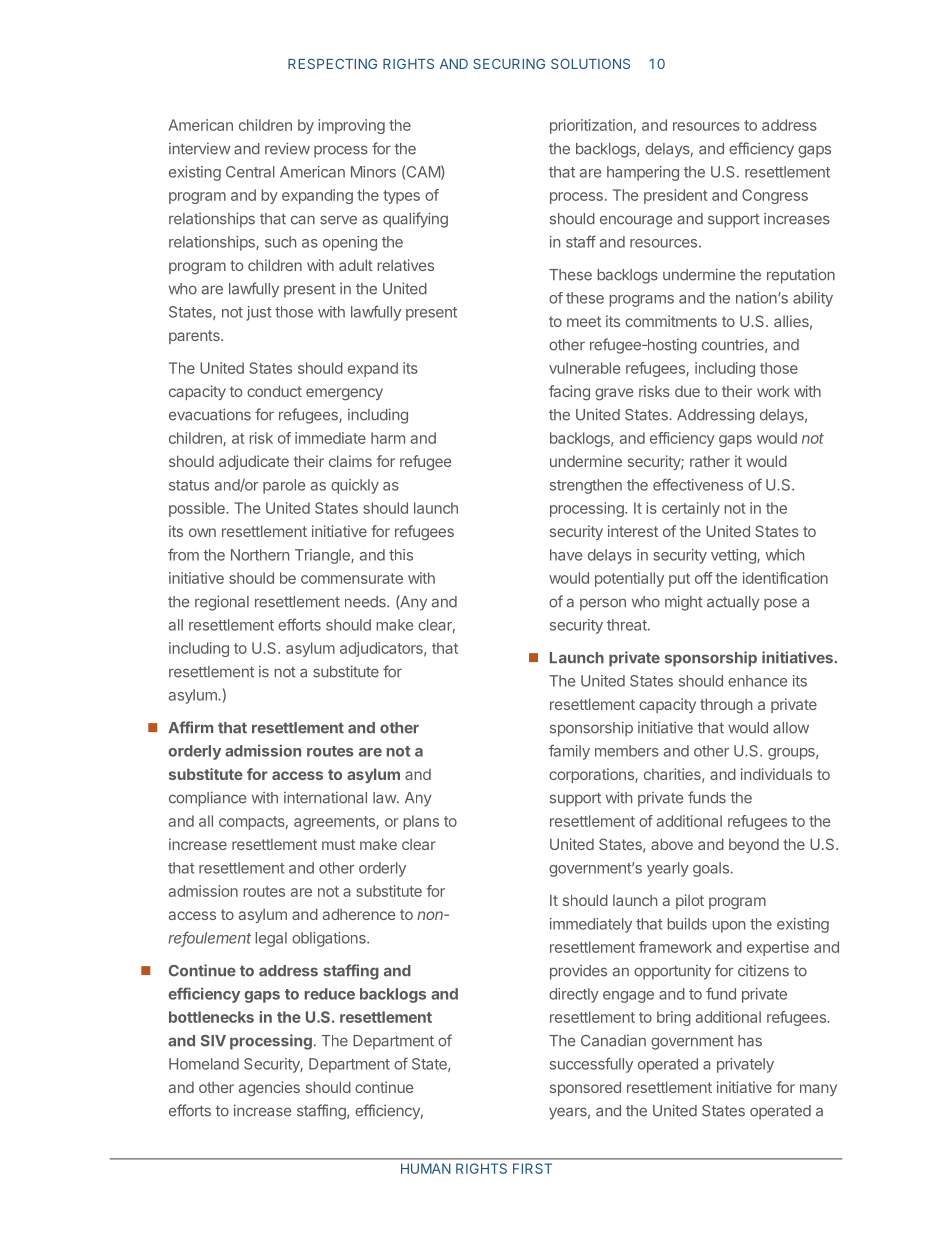  I want to click on review, so click(287, 148).
